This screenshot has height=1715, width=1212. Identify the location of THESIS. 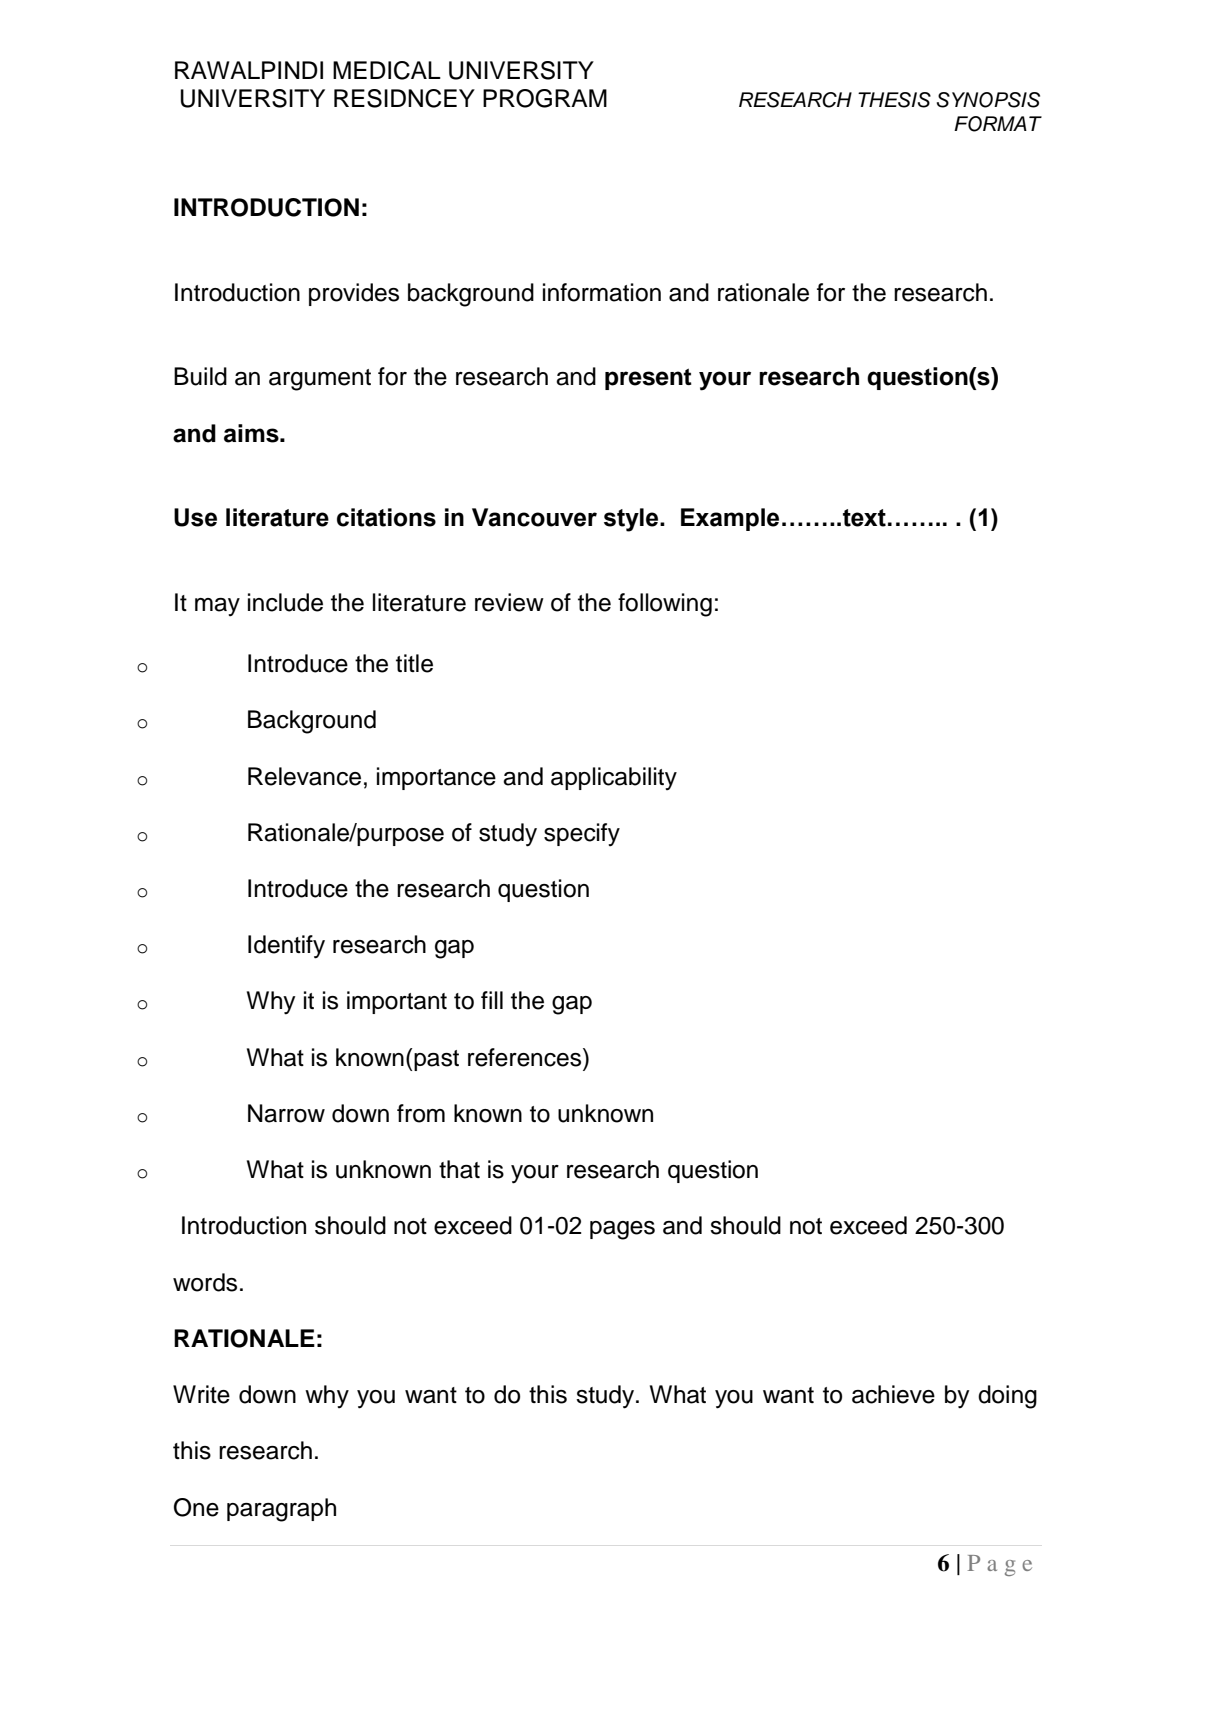
(894, 100).
